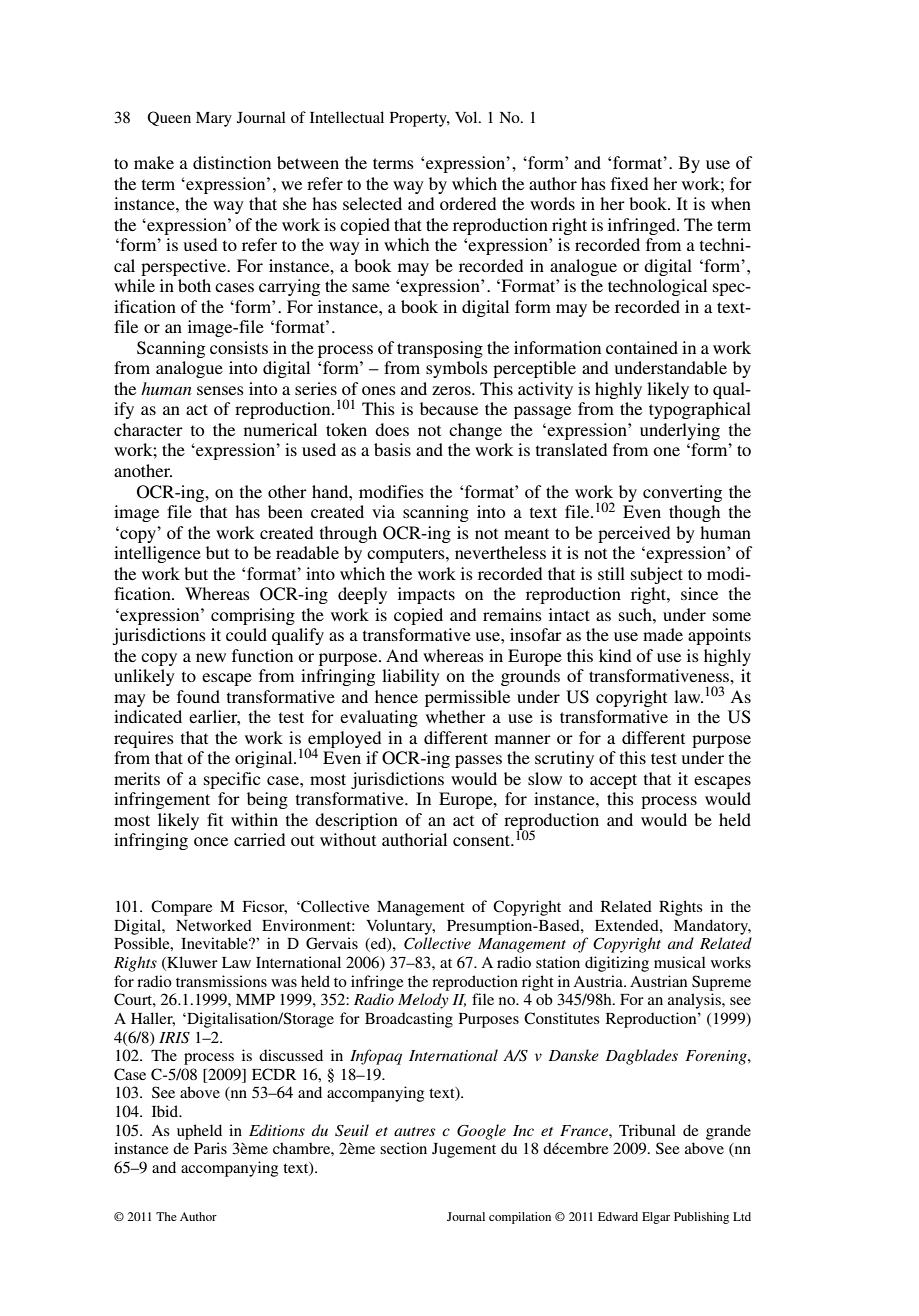 The width and height of the document is (919, 1316). What do you see at coordinates (423, 1001) in the document?
I see `Melody` at bounding box center [423, 1001].
